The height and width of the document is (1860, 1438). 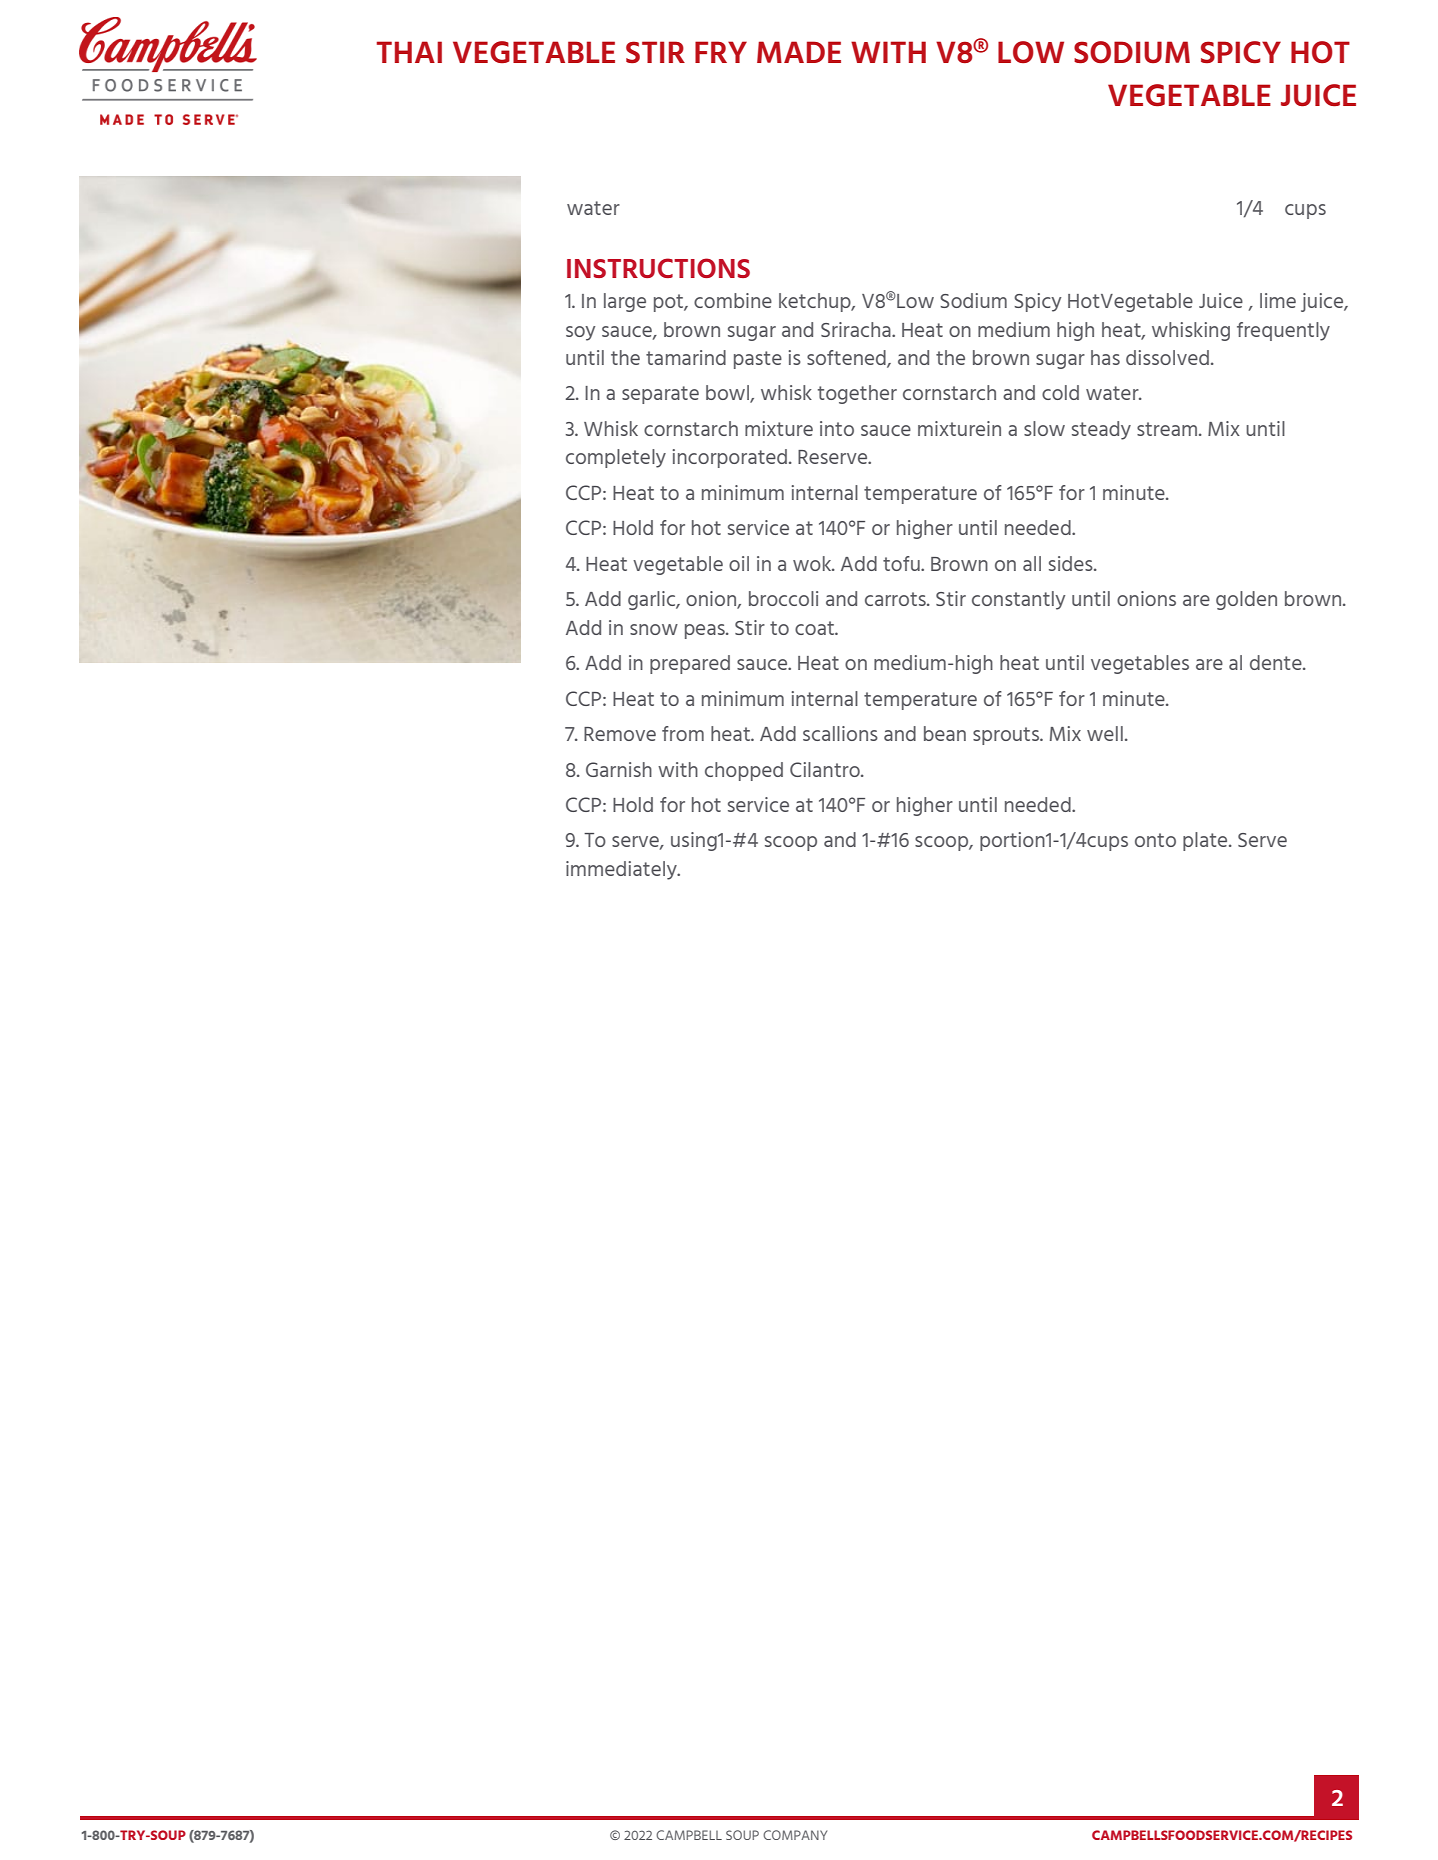 What do you see at coordinates (1206, 841) in the document?
I see `plate` at bounding box center [1206, 841].
